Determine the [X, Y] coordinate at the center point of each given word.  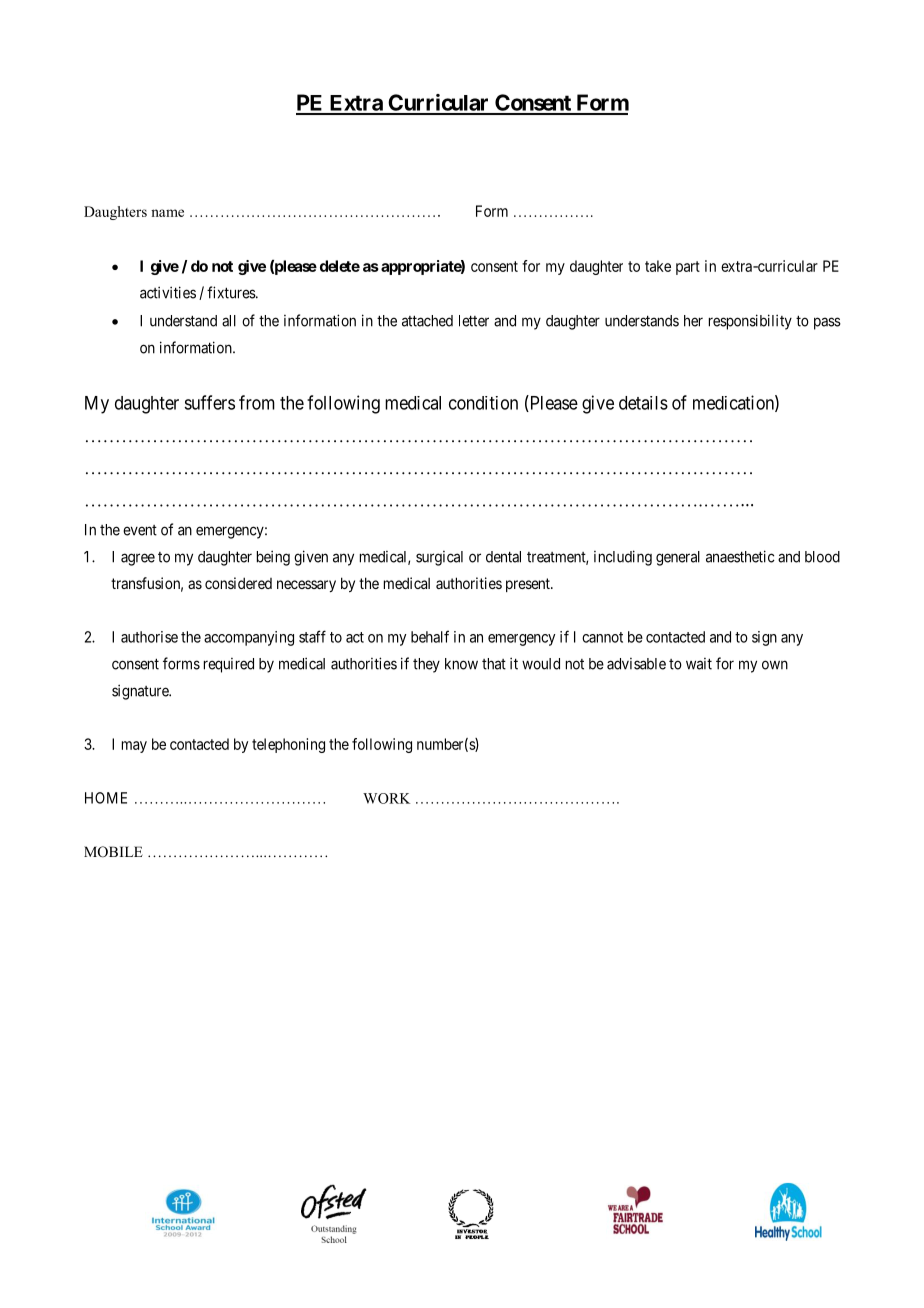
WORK [386, 798]
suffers [209, 402]
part [688, 268]
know [461, 664]
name [167, 213]
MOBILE [113, 852]
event [140, 530]
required [229, 665]
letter [474, 321]
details [643, 403]
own [775, 665]
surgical [439, 558]
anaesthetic [740, 556]
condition [483, 403]
